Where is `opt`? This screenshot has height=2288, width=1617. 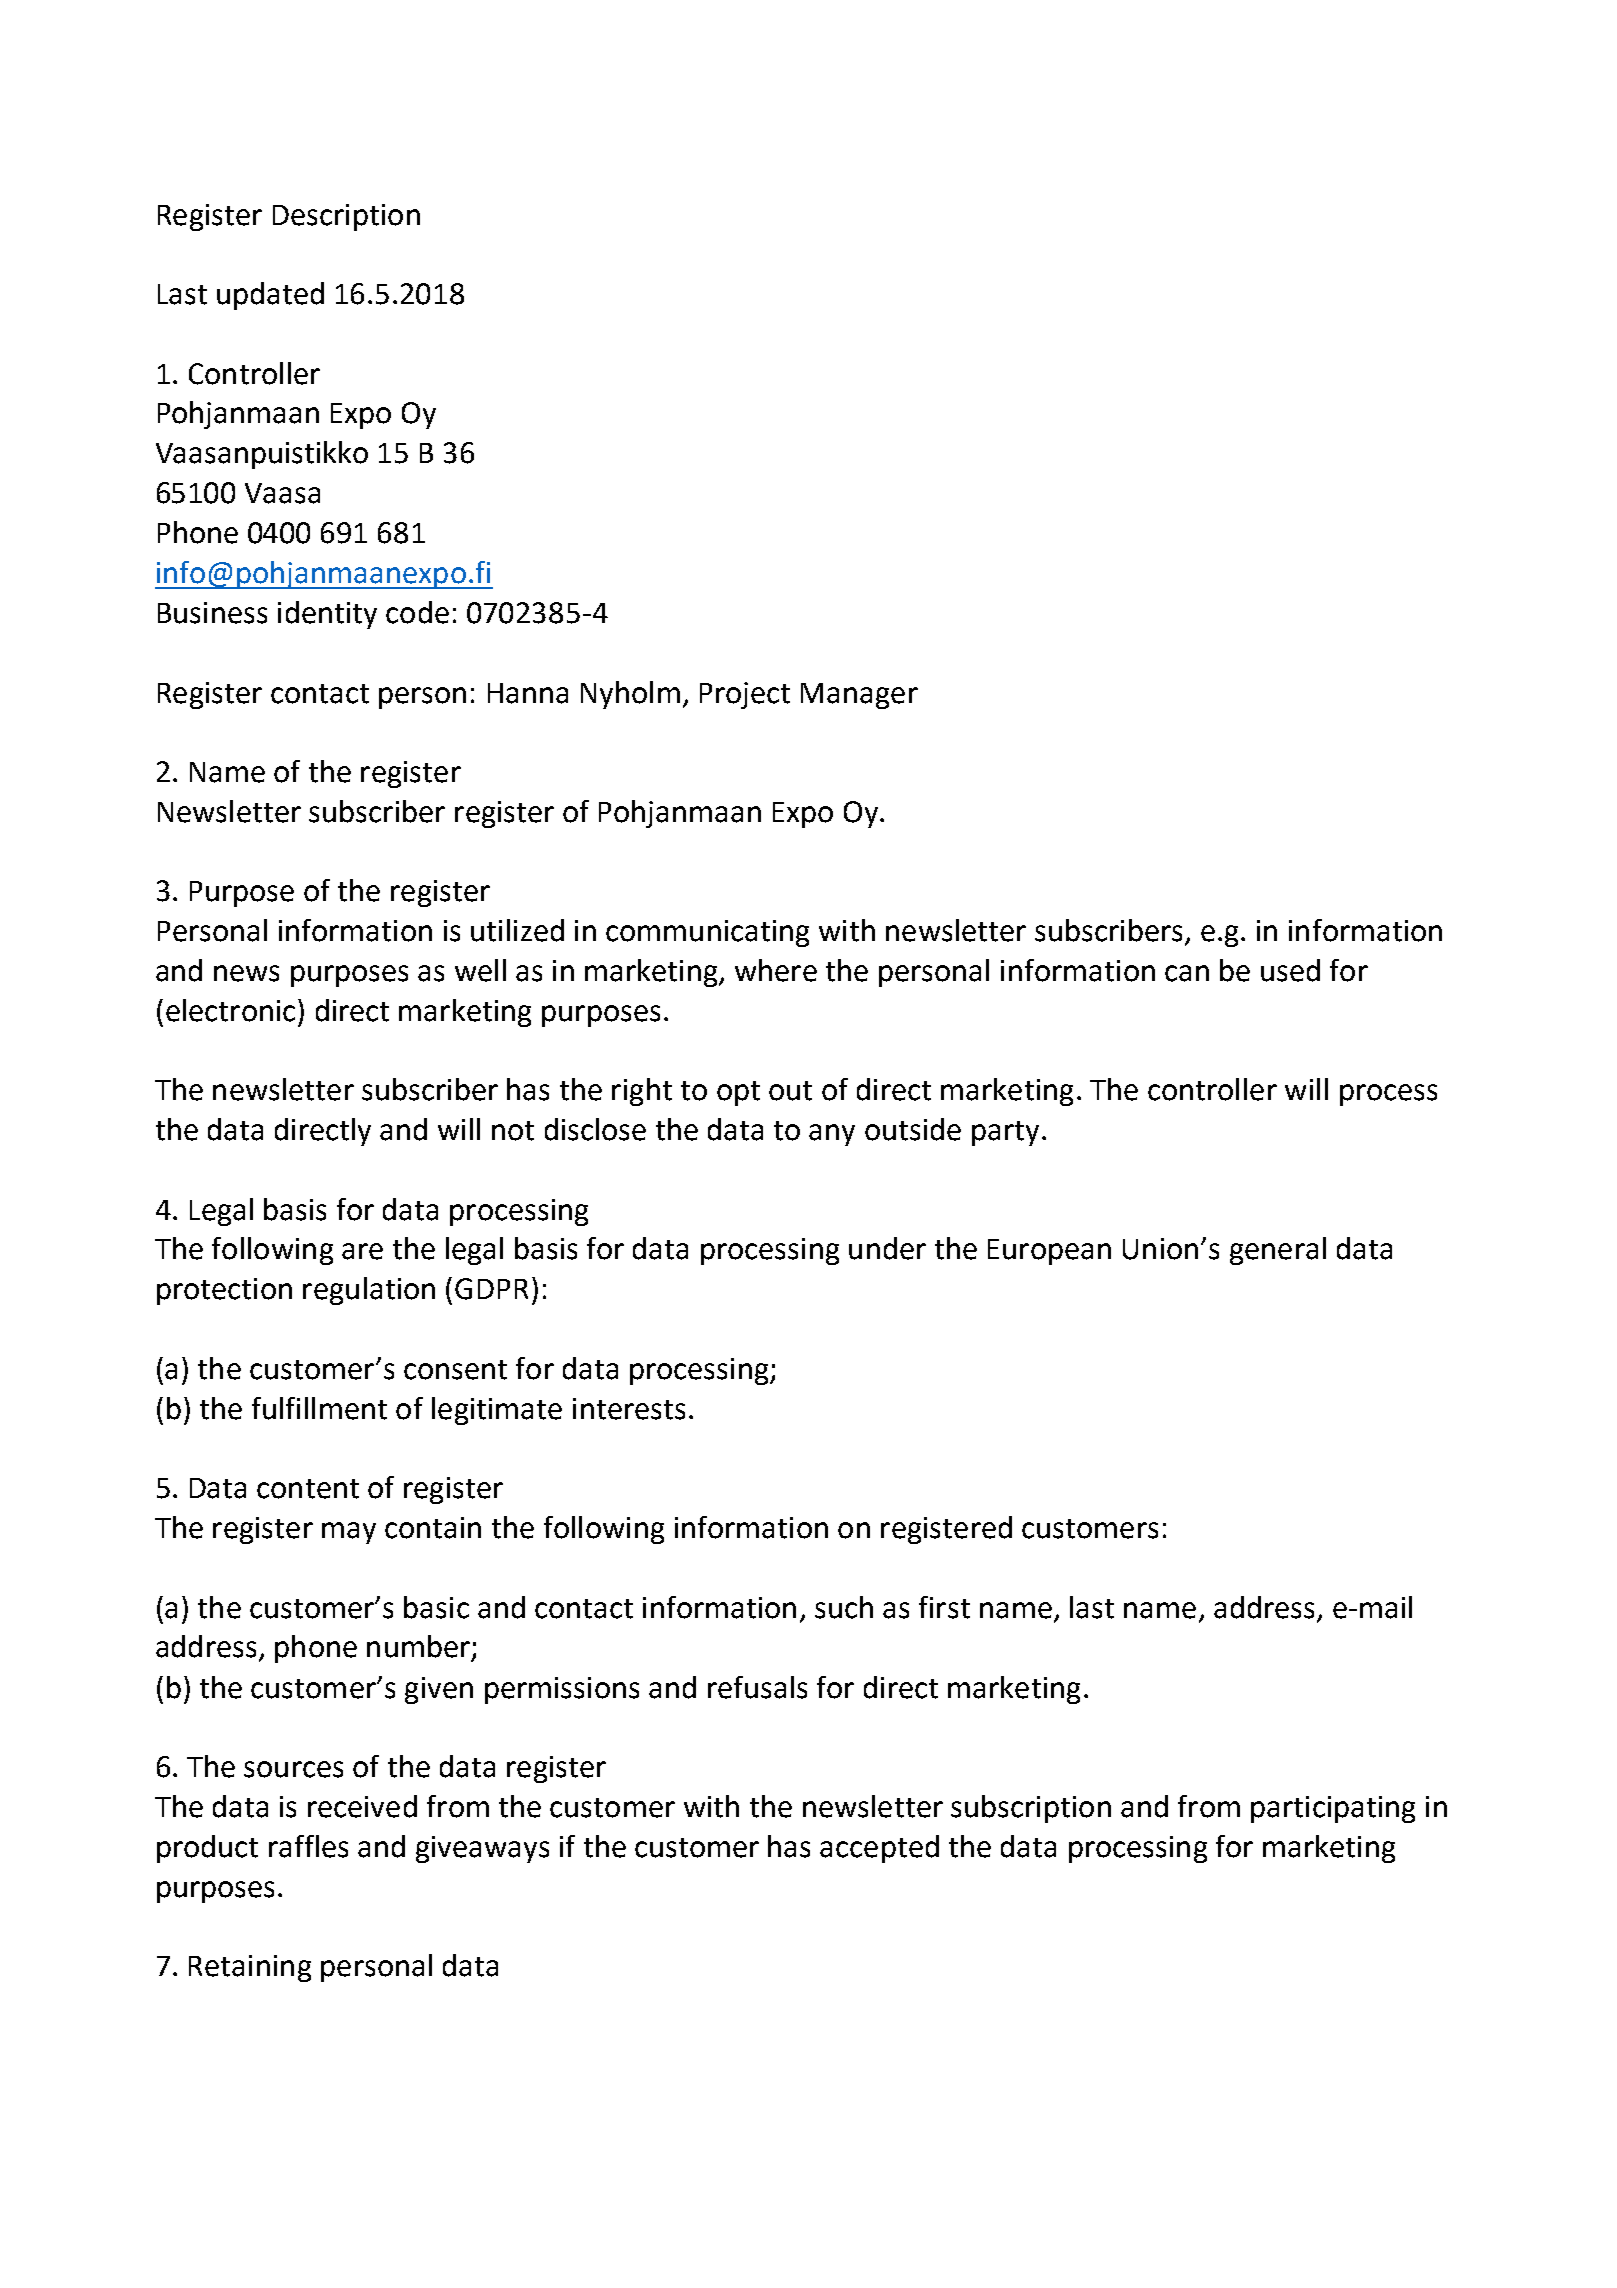 opt is located at coordinates (738, 1093).
